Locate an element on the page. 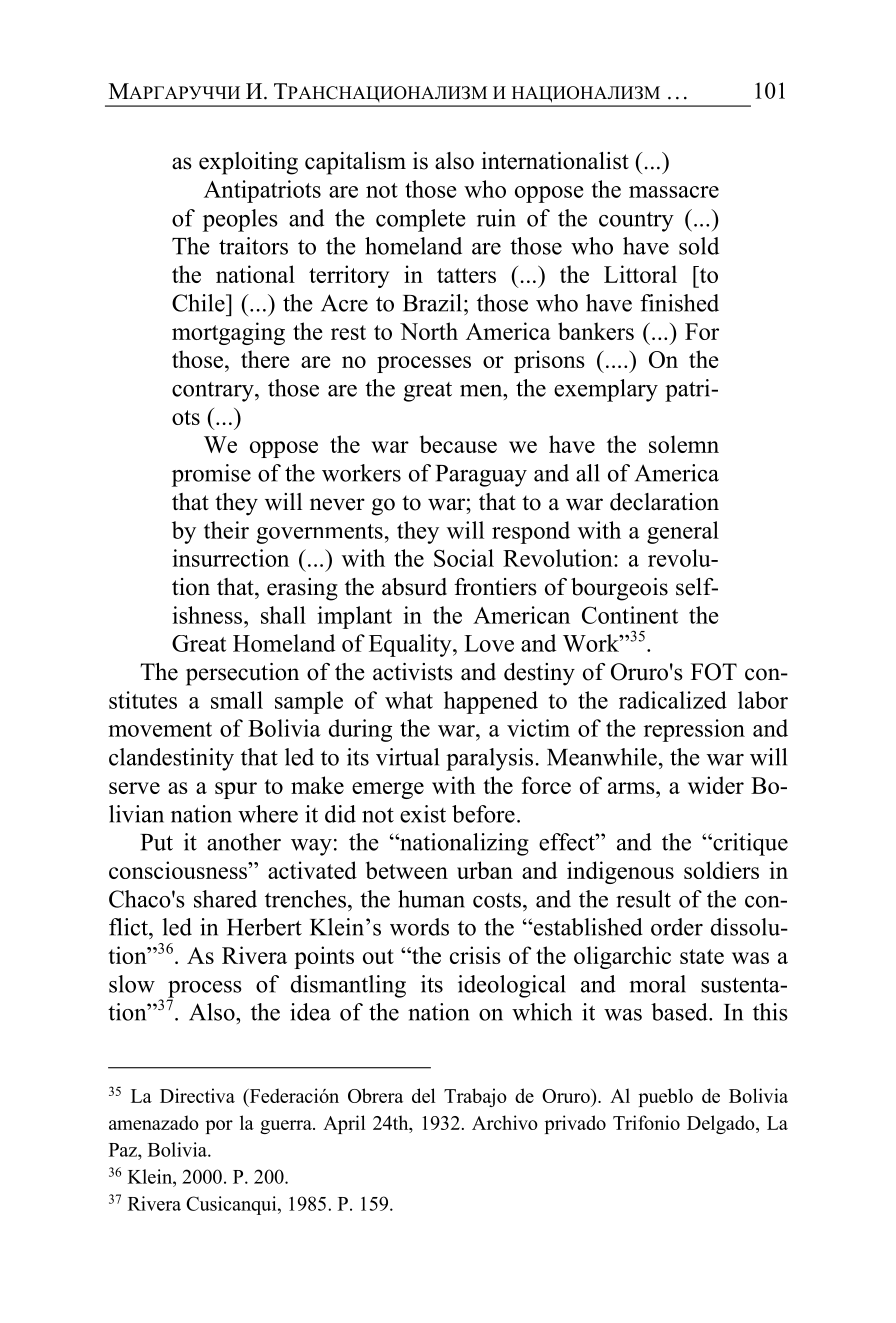 Image resolution: width=896 pixels, height=1323 pixels. pueblo is located at coordinates (666, 1097).
